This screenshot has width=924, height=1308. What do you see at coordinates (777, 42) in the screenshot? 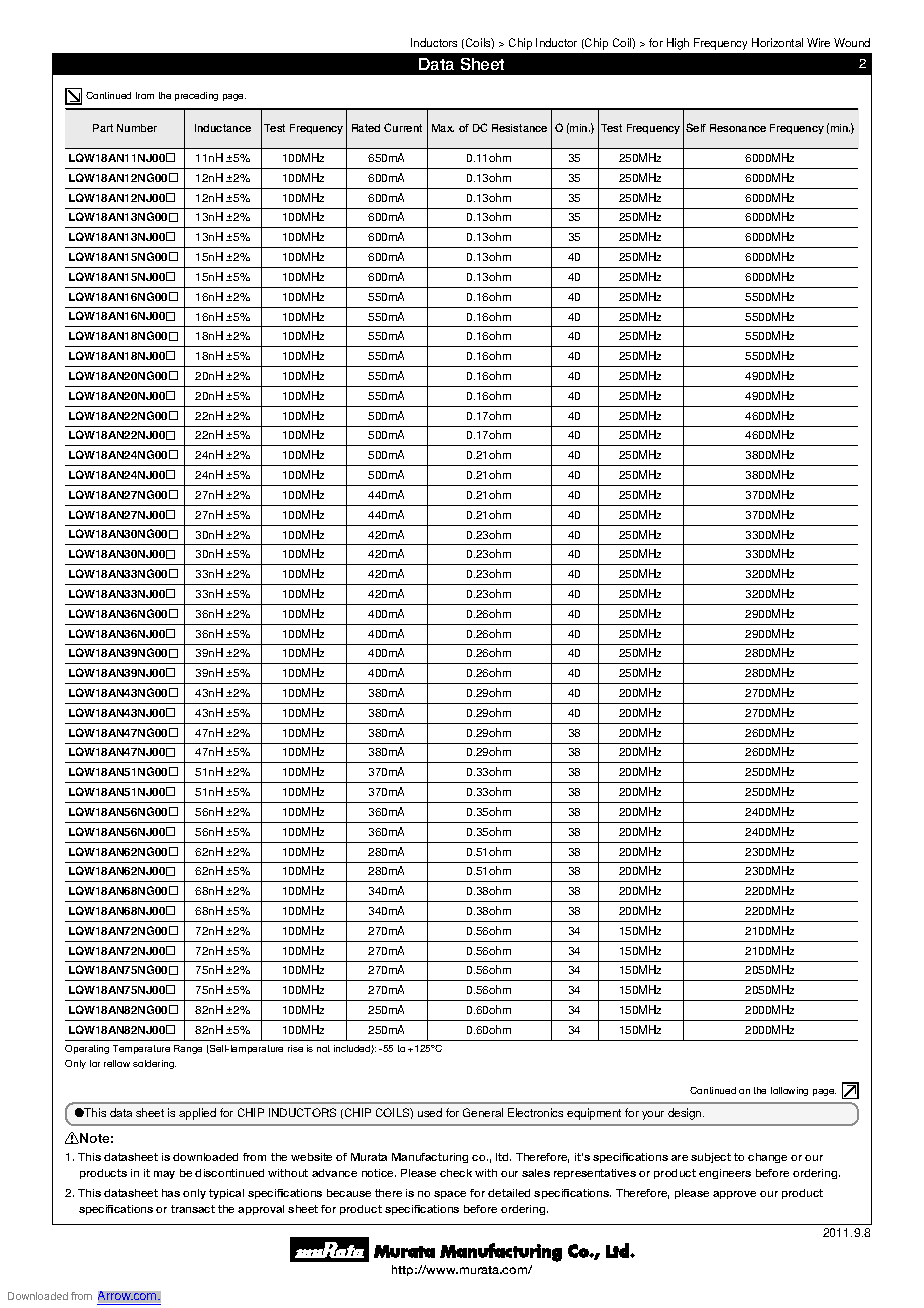
I see `Horizontal` at bounding box center [777, 42].
